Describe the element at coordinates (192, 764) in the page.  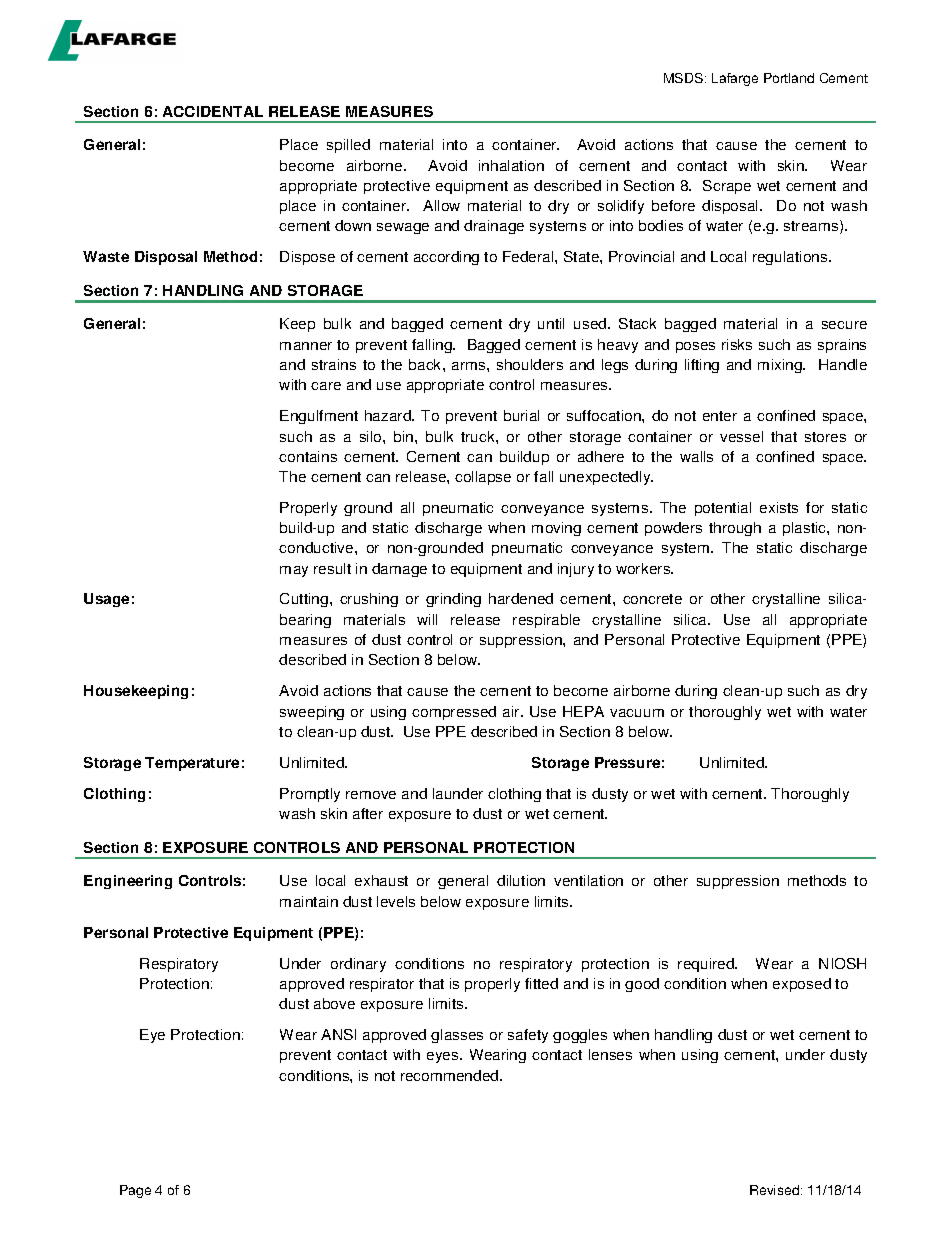
I see `Temperature` at that location.
